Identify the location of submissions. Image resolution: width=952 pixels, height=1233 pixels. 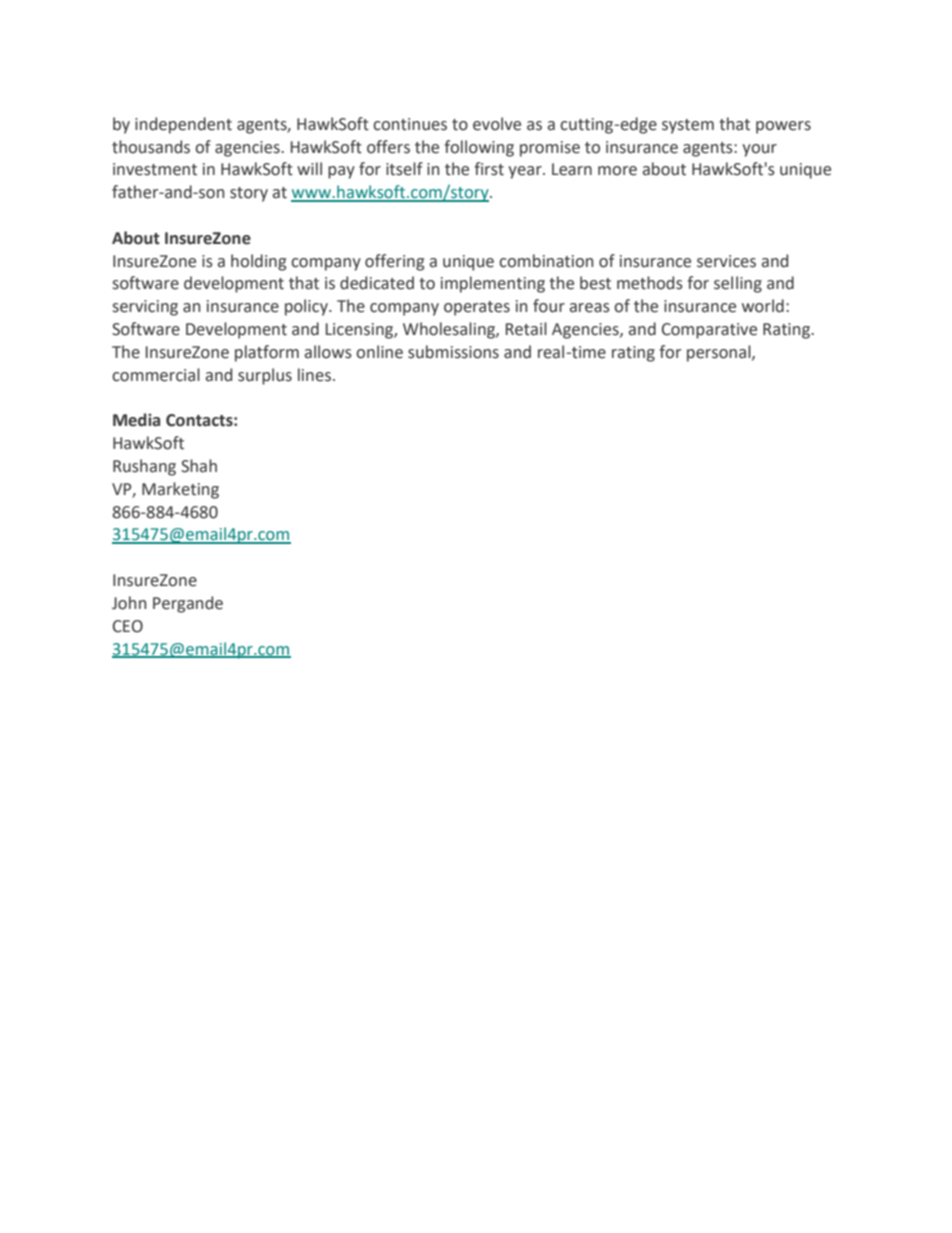
(453, 352).
